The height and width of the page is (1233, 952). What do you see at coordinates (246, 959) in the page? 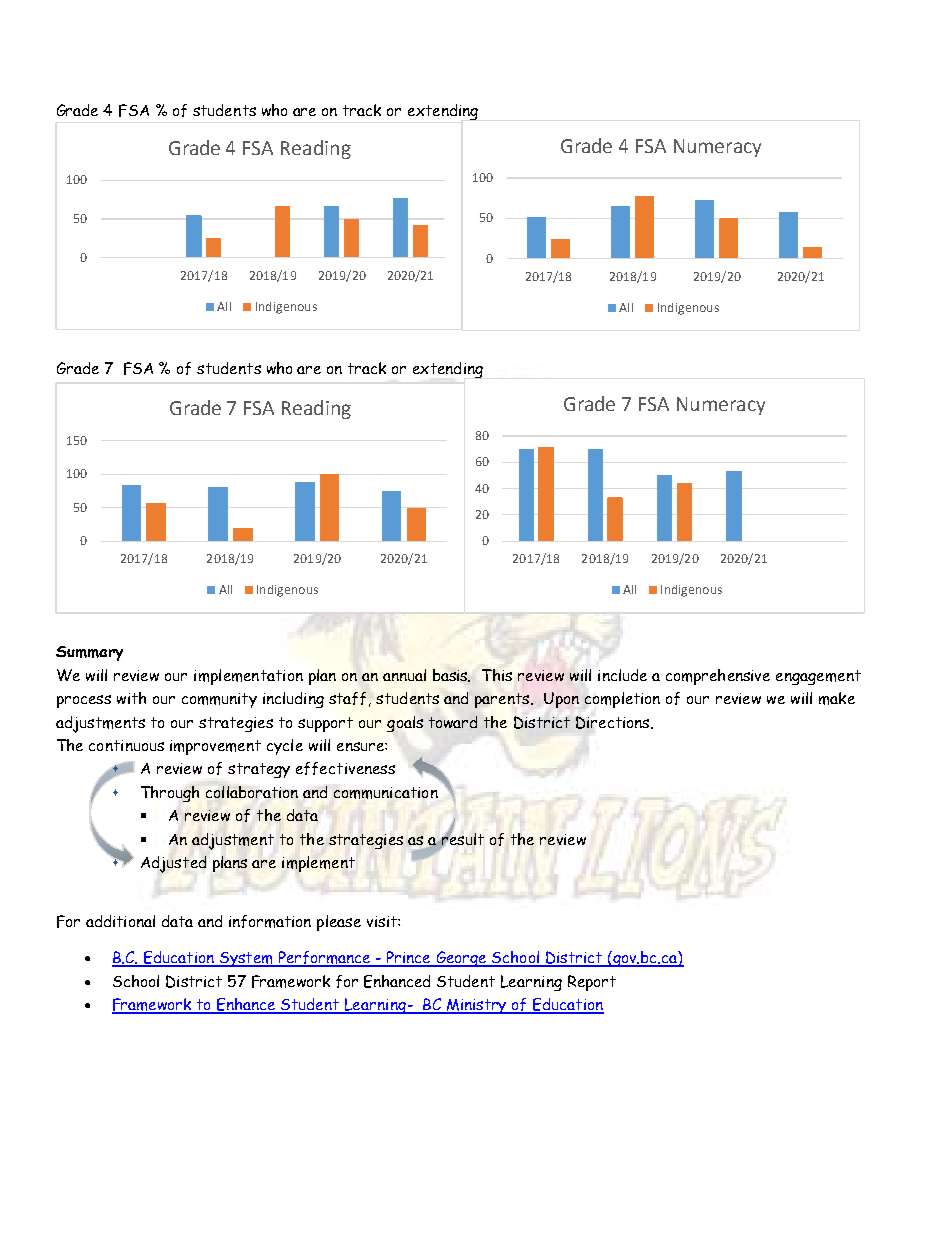
I see `System` at bounding box center [246, 959].
